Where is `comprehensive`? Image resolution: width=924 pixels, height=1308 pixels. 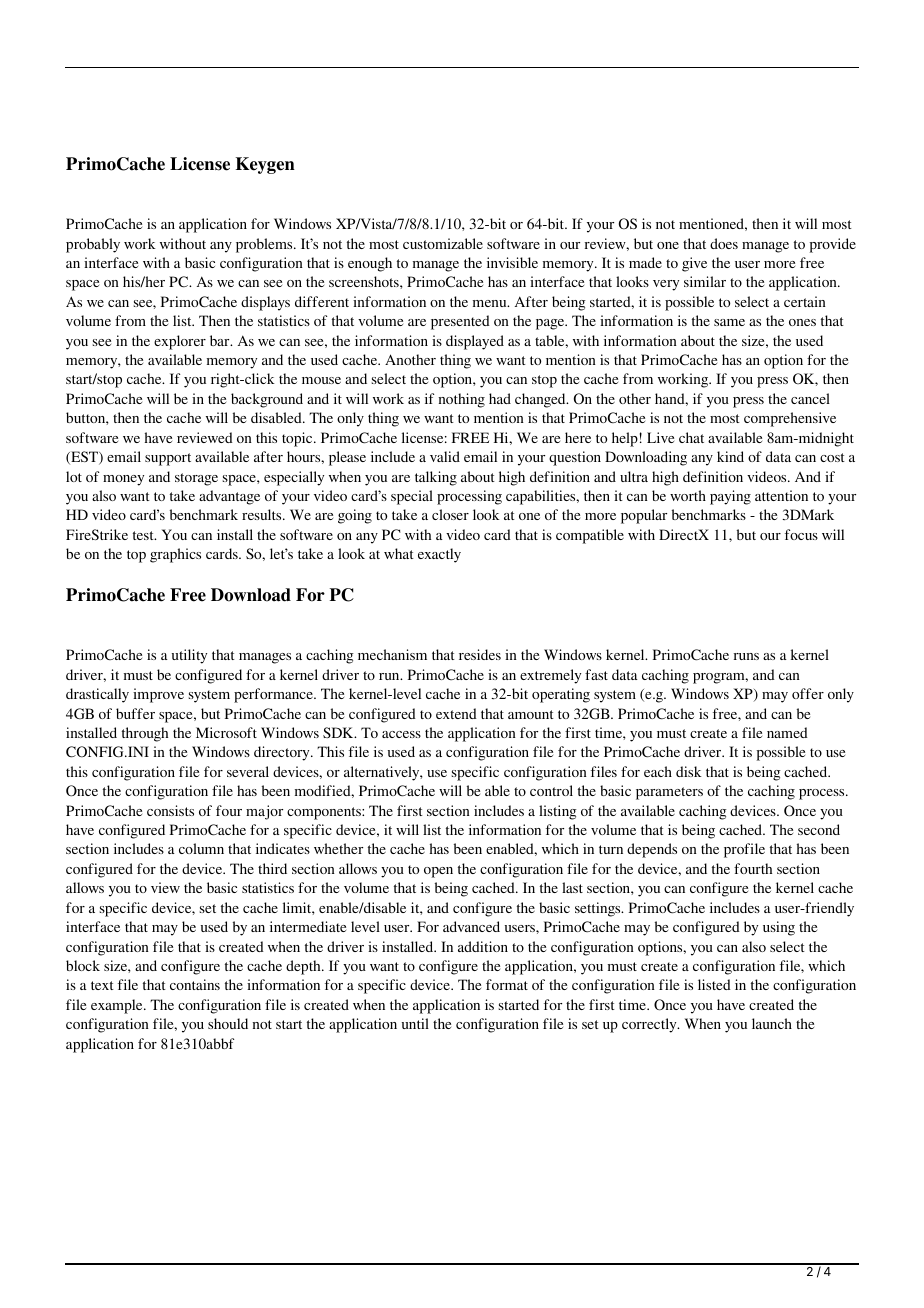
comprehensive is located at coordinates (790, 419).
